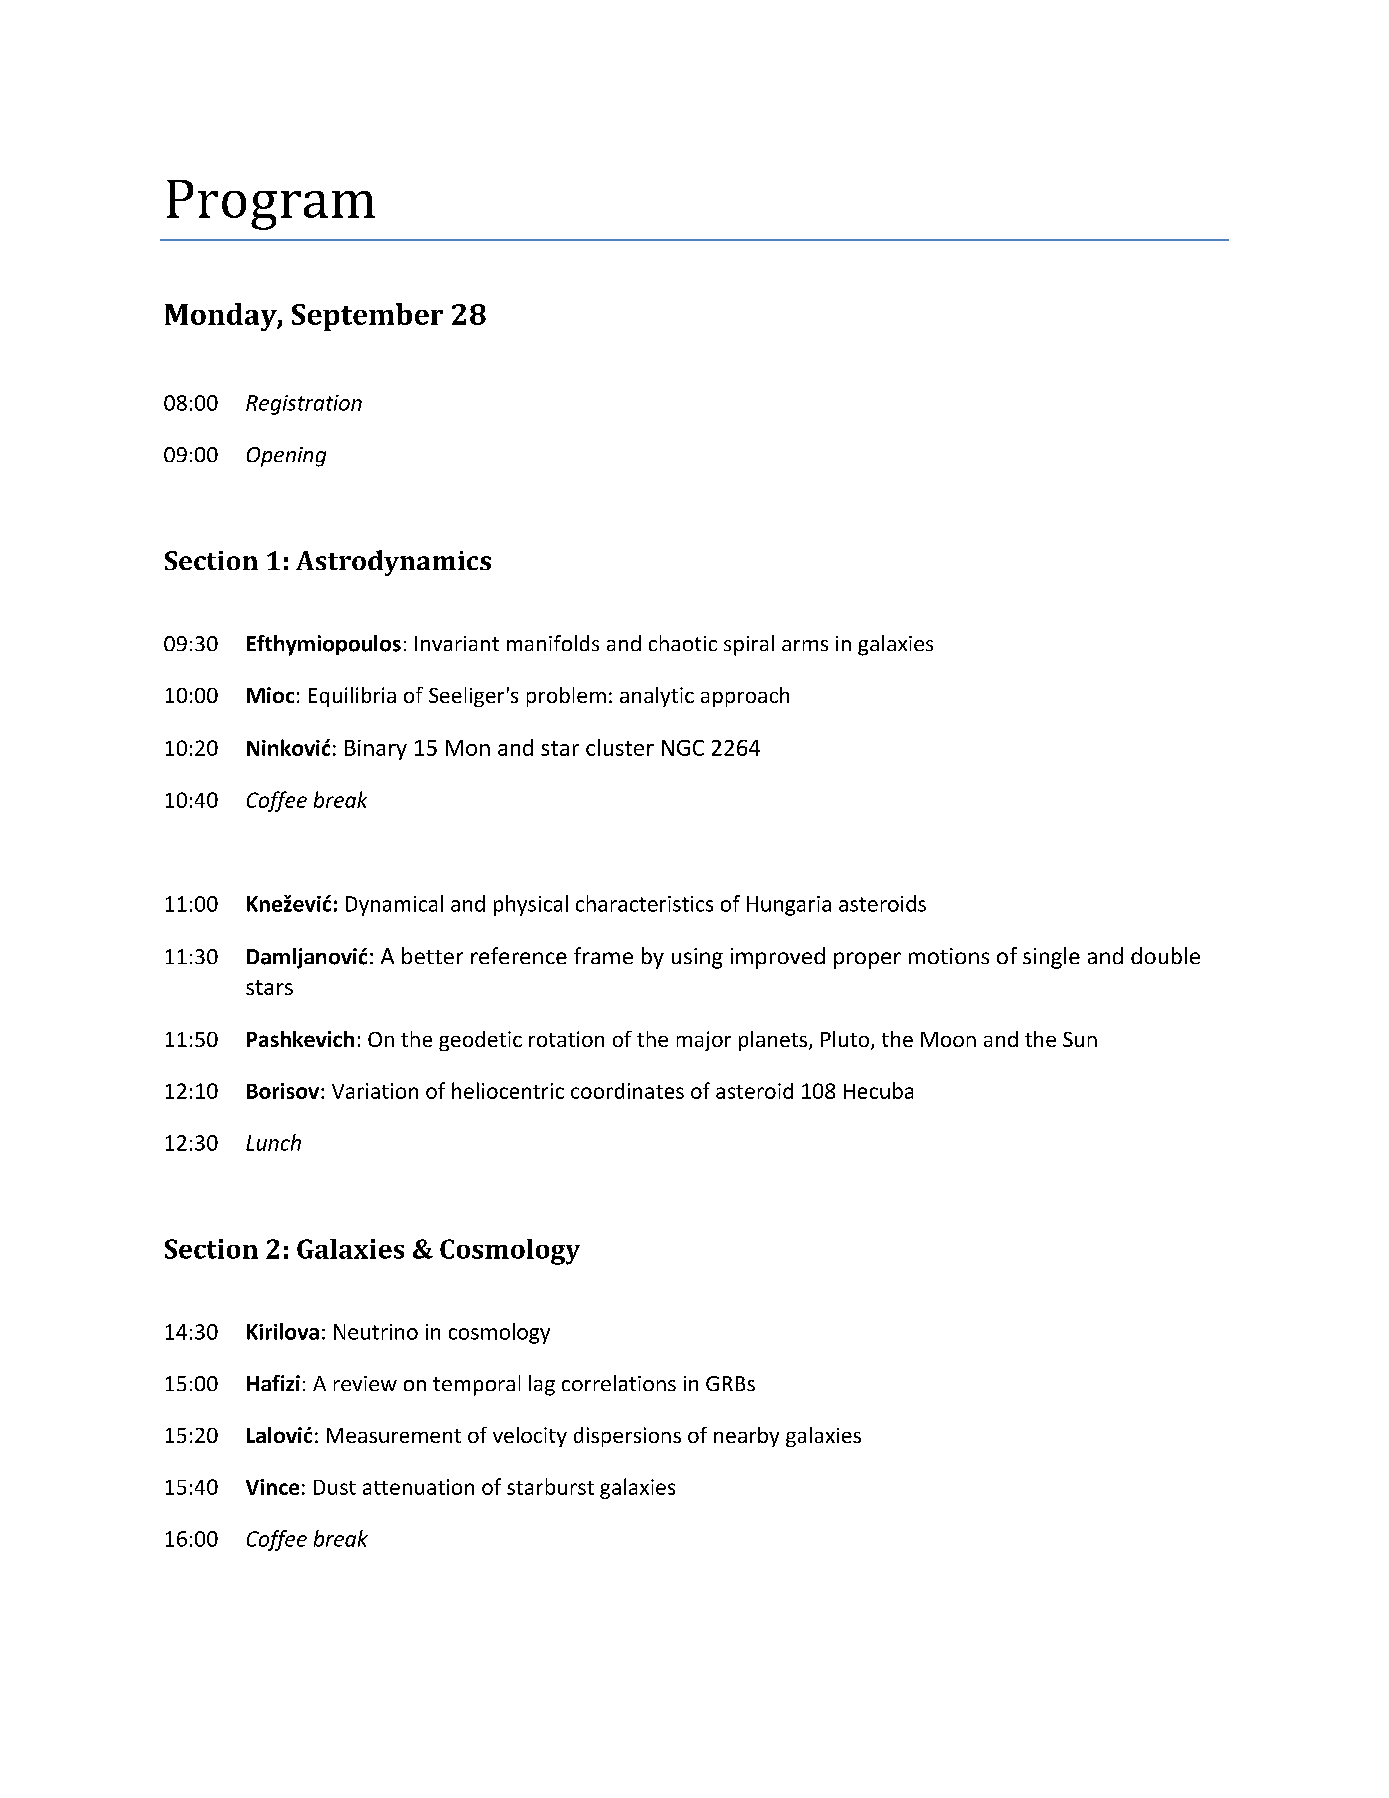  Describe the element at coordinates (683, 643) in the screenshot. I see `chaotic` at that location.
